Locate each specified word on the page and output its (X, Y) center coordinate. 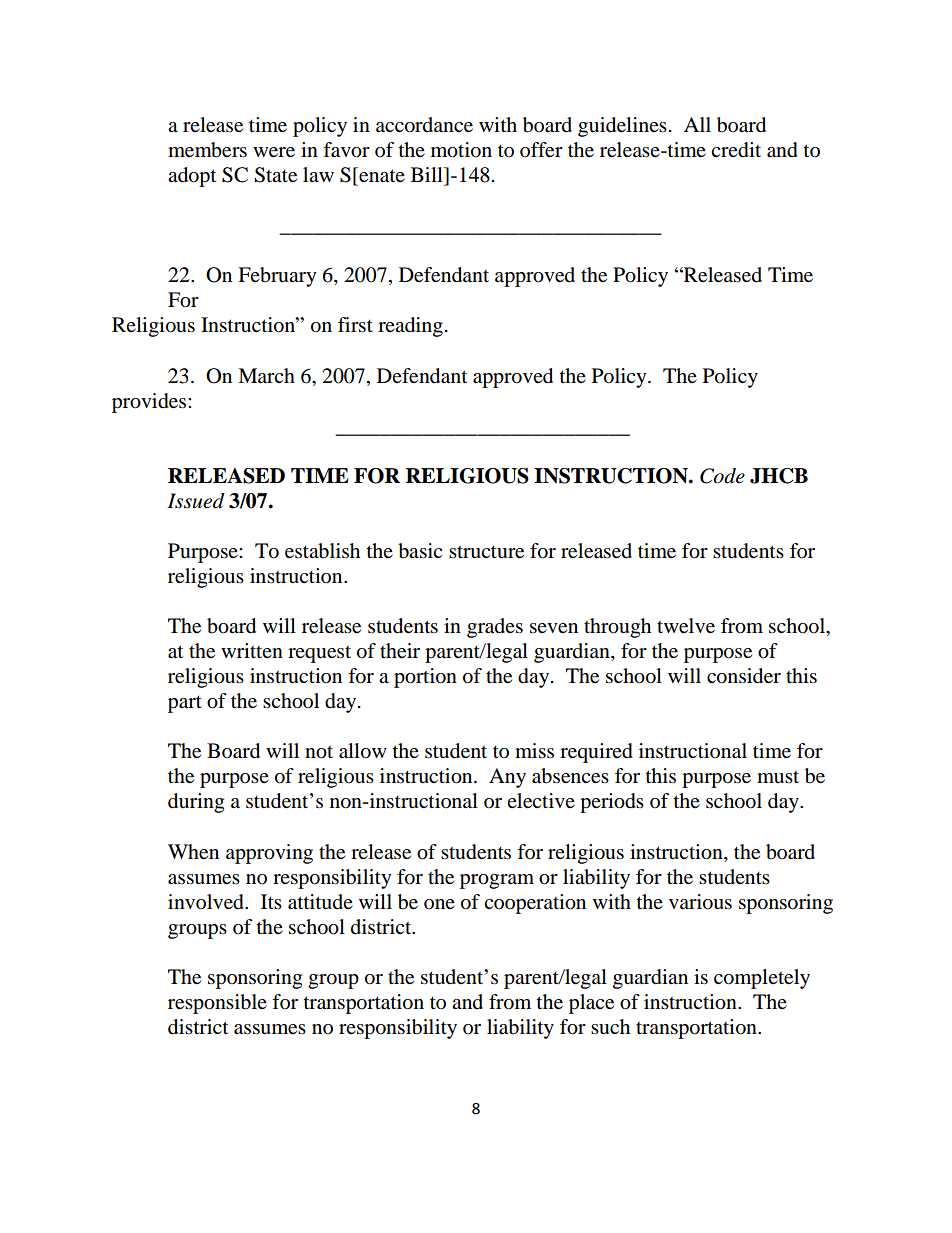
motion (461, 150)
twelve (686, 626)
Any (507, 778)
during (196, 803)
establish (322, 551)
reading (410, 327)
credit (736, 150)
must (778, 777)
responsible (217, 1004)
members (207, 150)
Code (722, 476)
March (266, 375)
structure (486, 552)
